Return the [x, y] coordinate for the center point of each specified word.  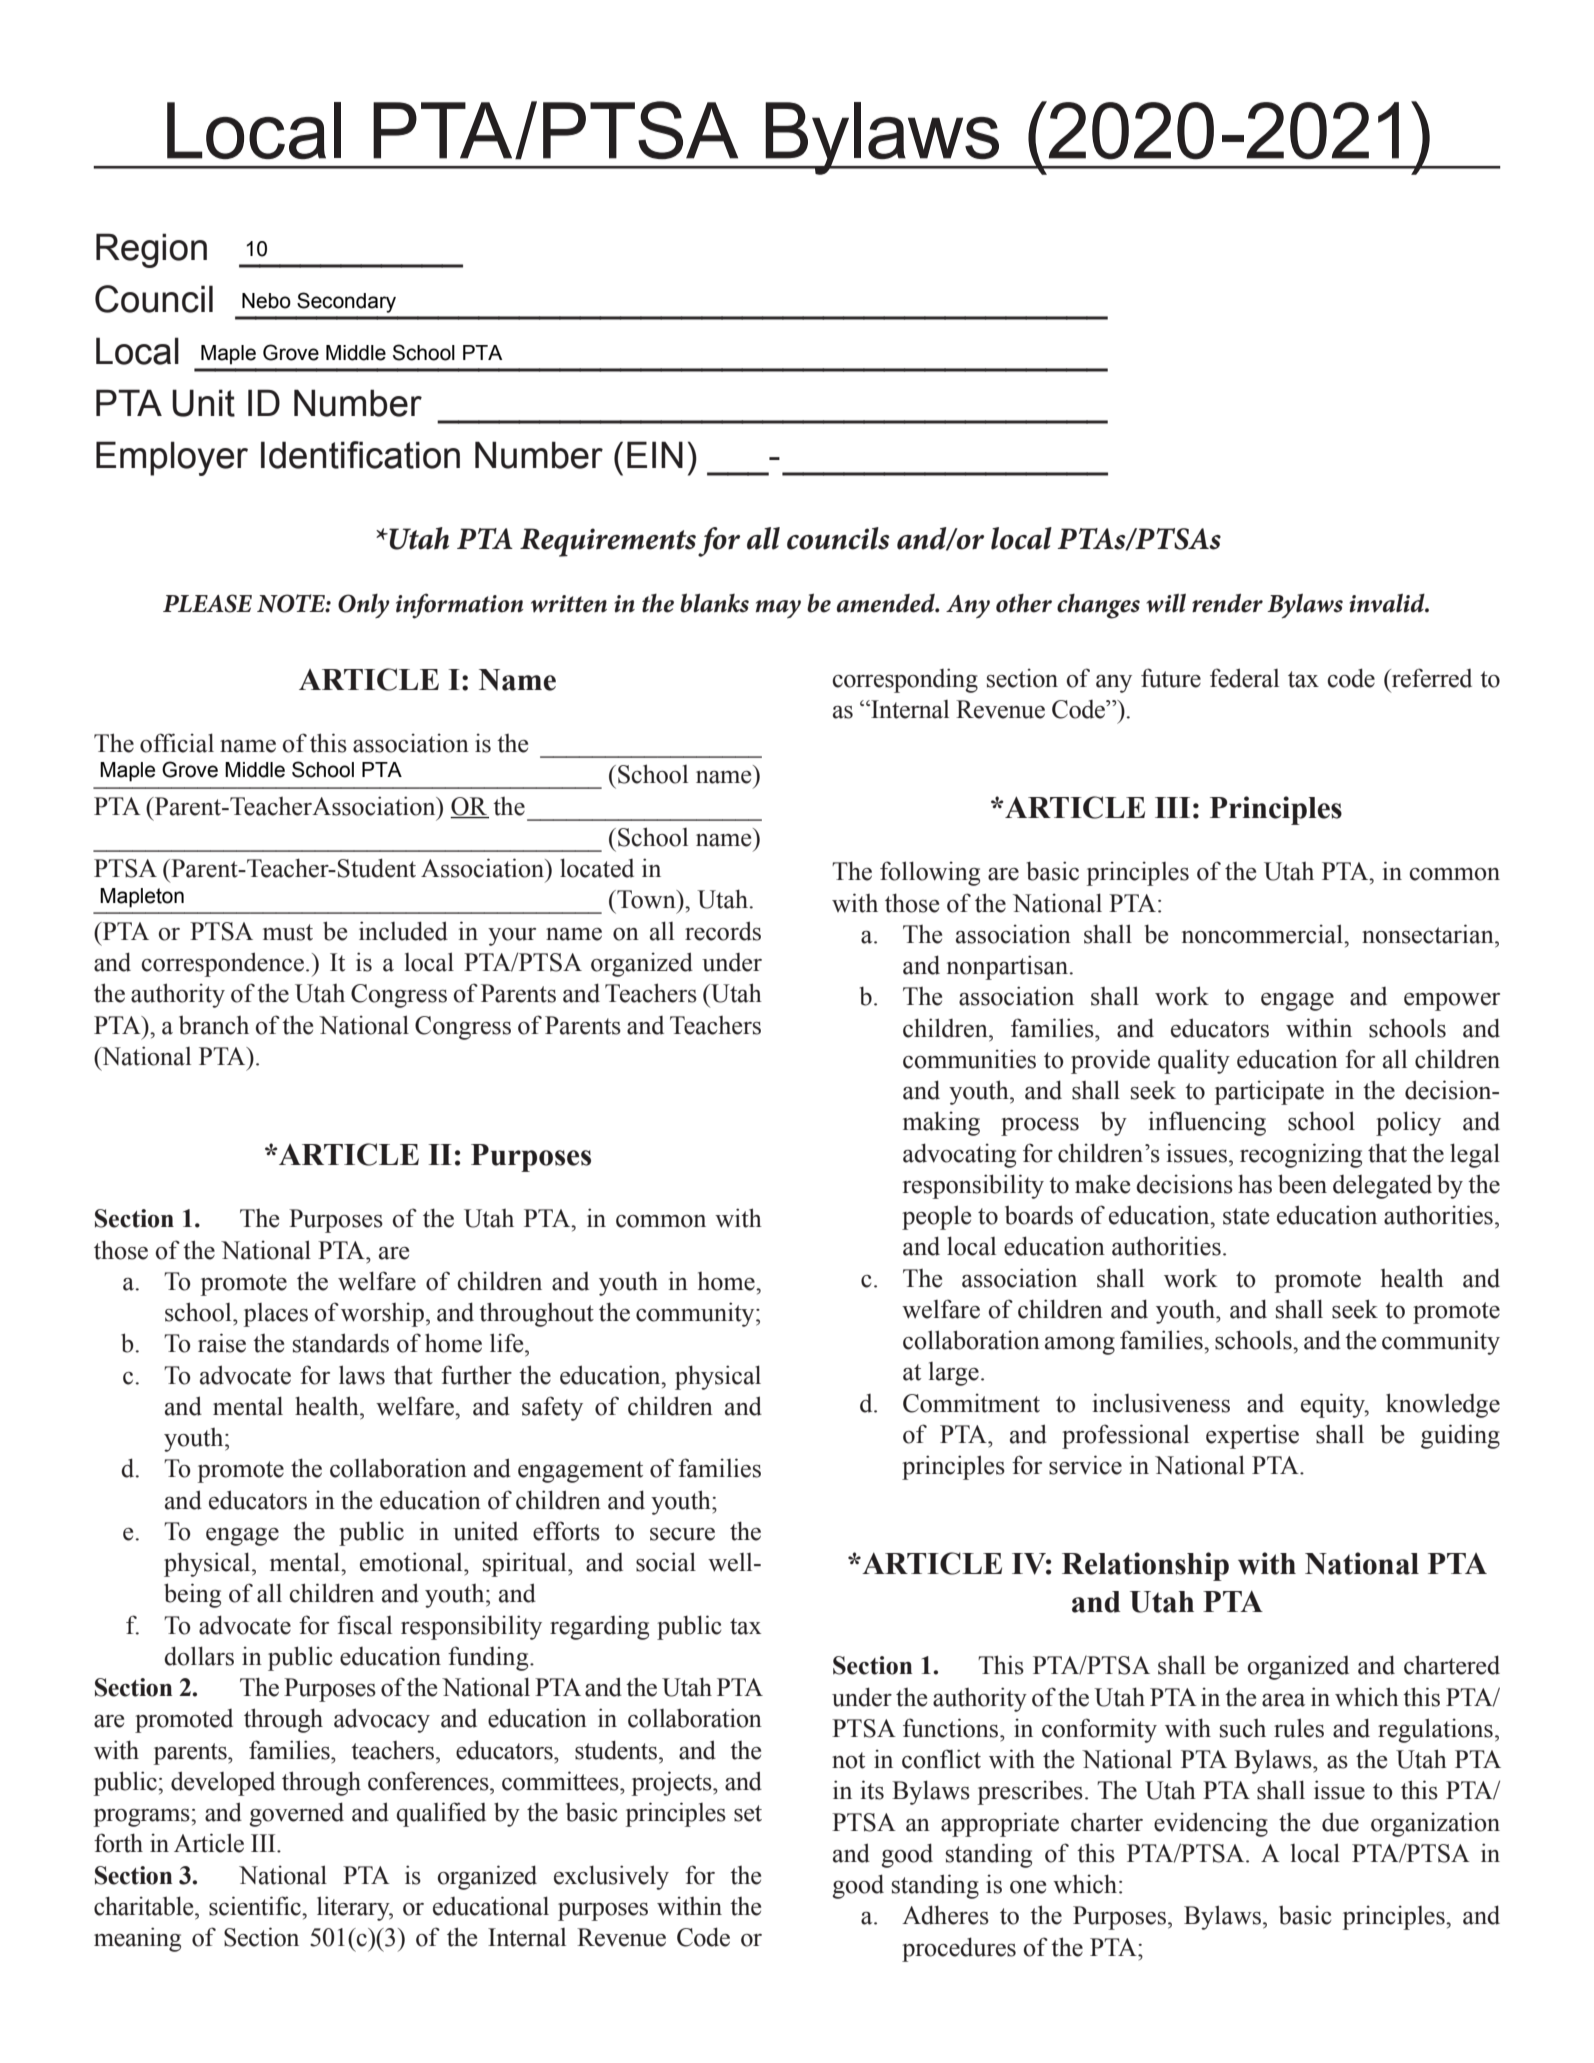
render [1227, 603]
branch [214, 1025]
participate [1269, 1092]
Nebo [266, 301]
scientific [256, 1906]
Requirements [608, 542]
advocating [959, 1155]
